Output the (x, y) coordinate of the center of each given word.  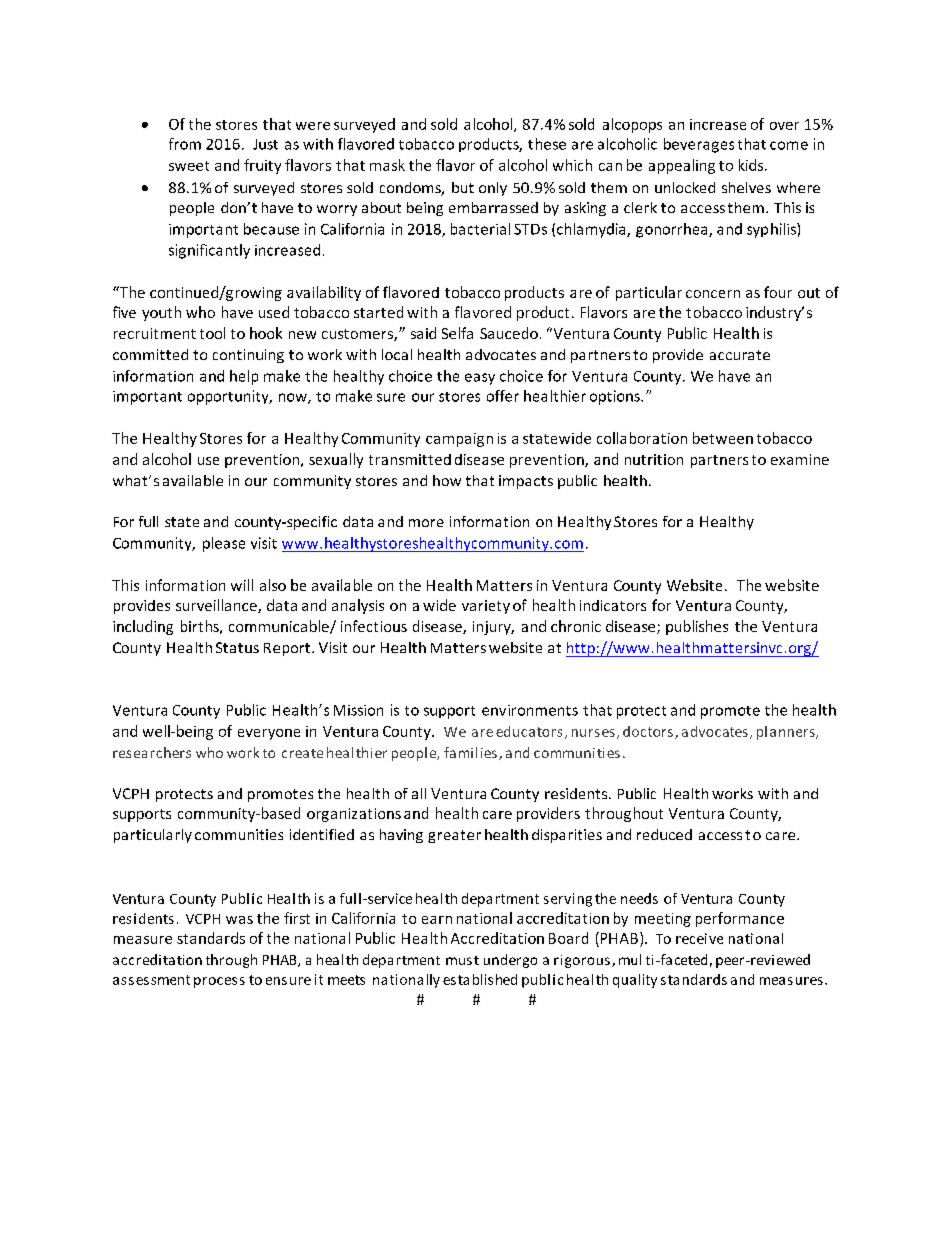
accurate (740, 355)
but (463, 187)
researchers (152, 752)
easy (480, 379)
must (462, 960)
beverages (699, 145)
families (470, 752)
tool (212, 333)
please (224, 544)
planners (787, 733)
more (426, 523)
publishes (697, 627)
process (219, 982)
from (185, 144)
